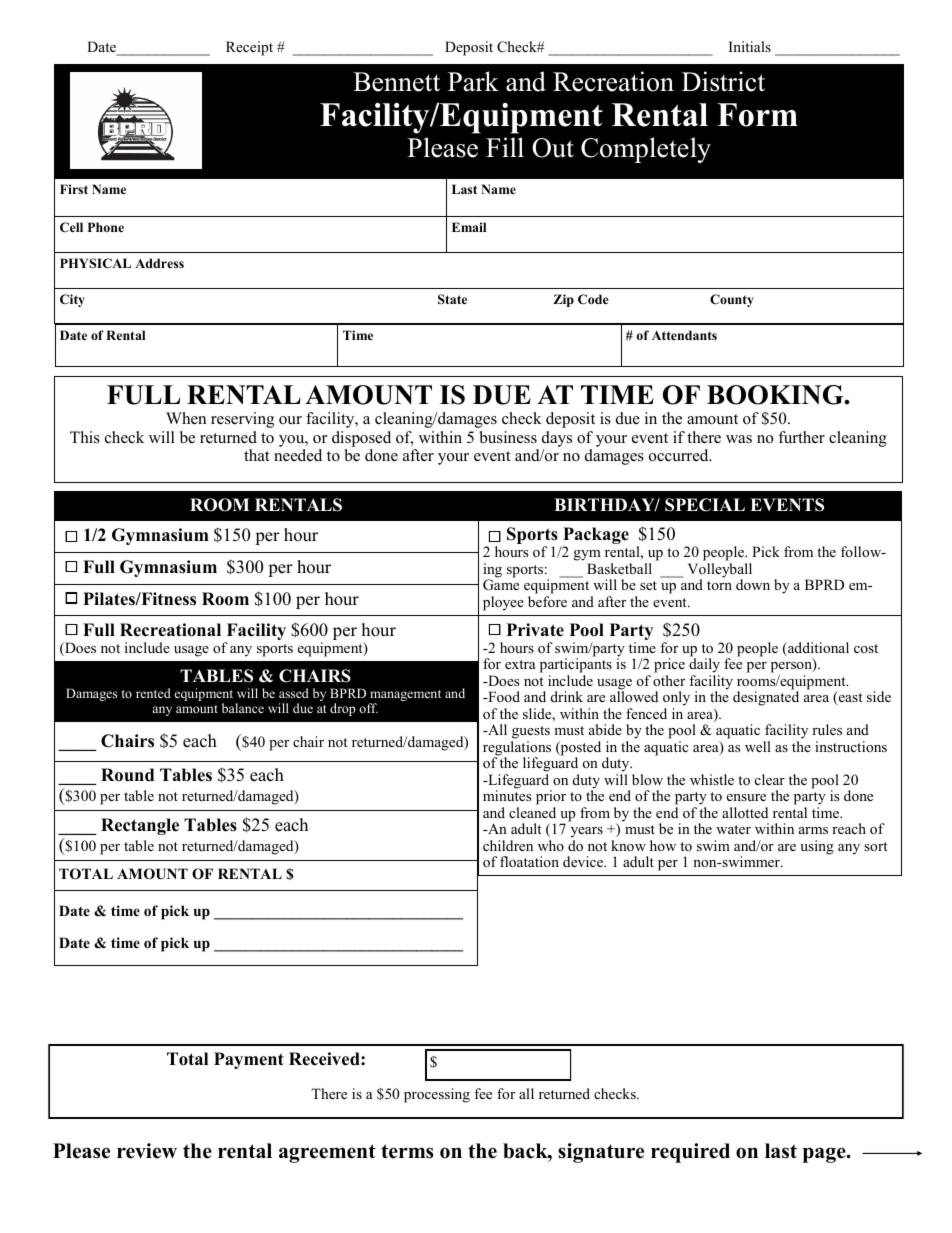 This screenshot has width=952, height=1233. What do you see at coordinates (153, 693) in the screenshot?
I see `rented` at bounding box center [153, 693].
